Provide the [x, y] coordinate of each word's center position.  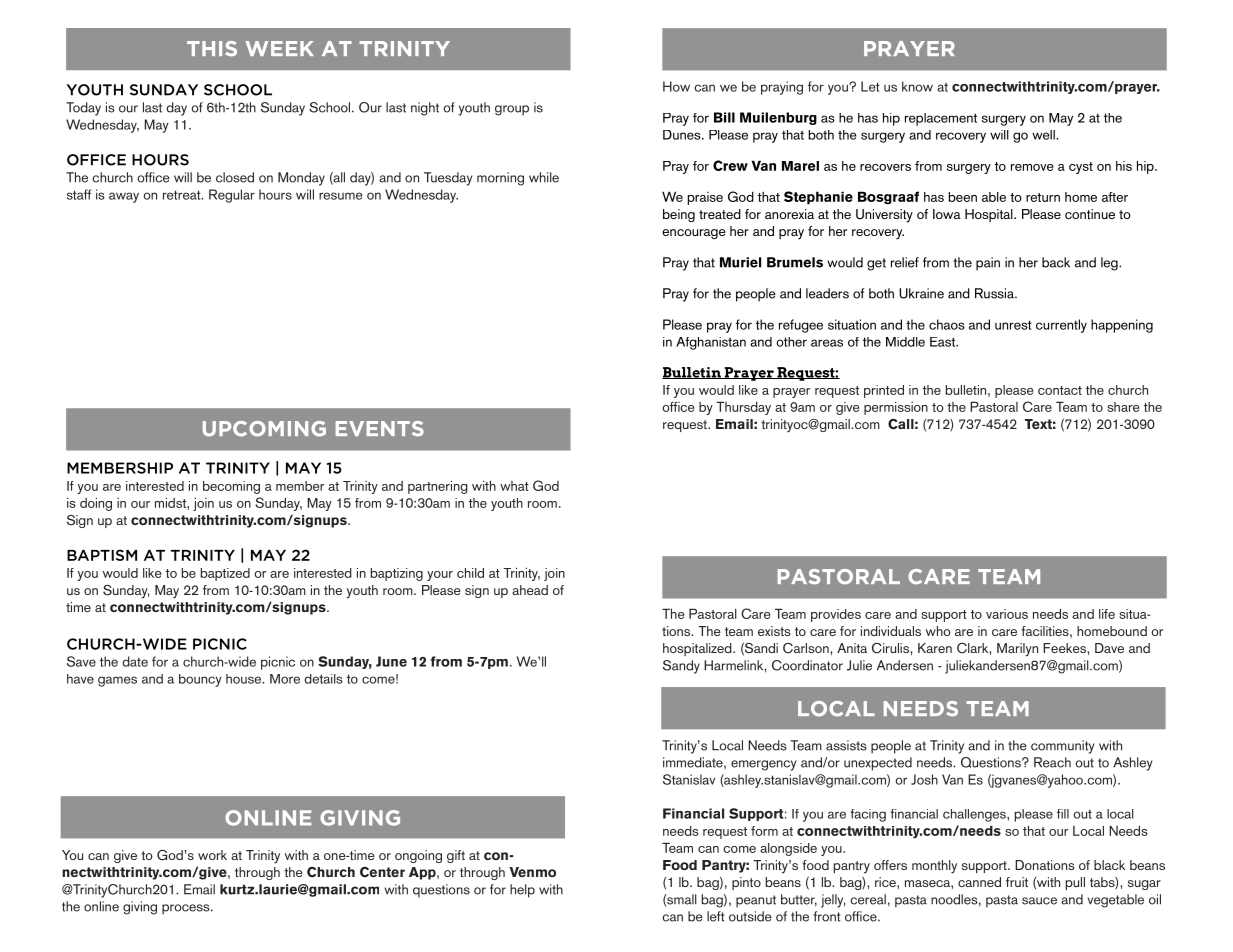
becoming [231, 487]
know [917, 86]
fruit [1017, 882]
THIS [212, 49]
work [212, 855]
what [514, 486]
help [522, 891]
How [676, 86]
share [1123, 407]
